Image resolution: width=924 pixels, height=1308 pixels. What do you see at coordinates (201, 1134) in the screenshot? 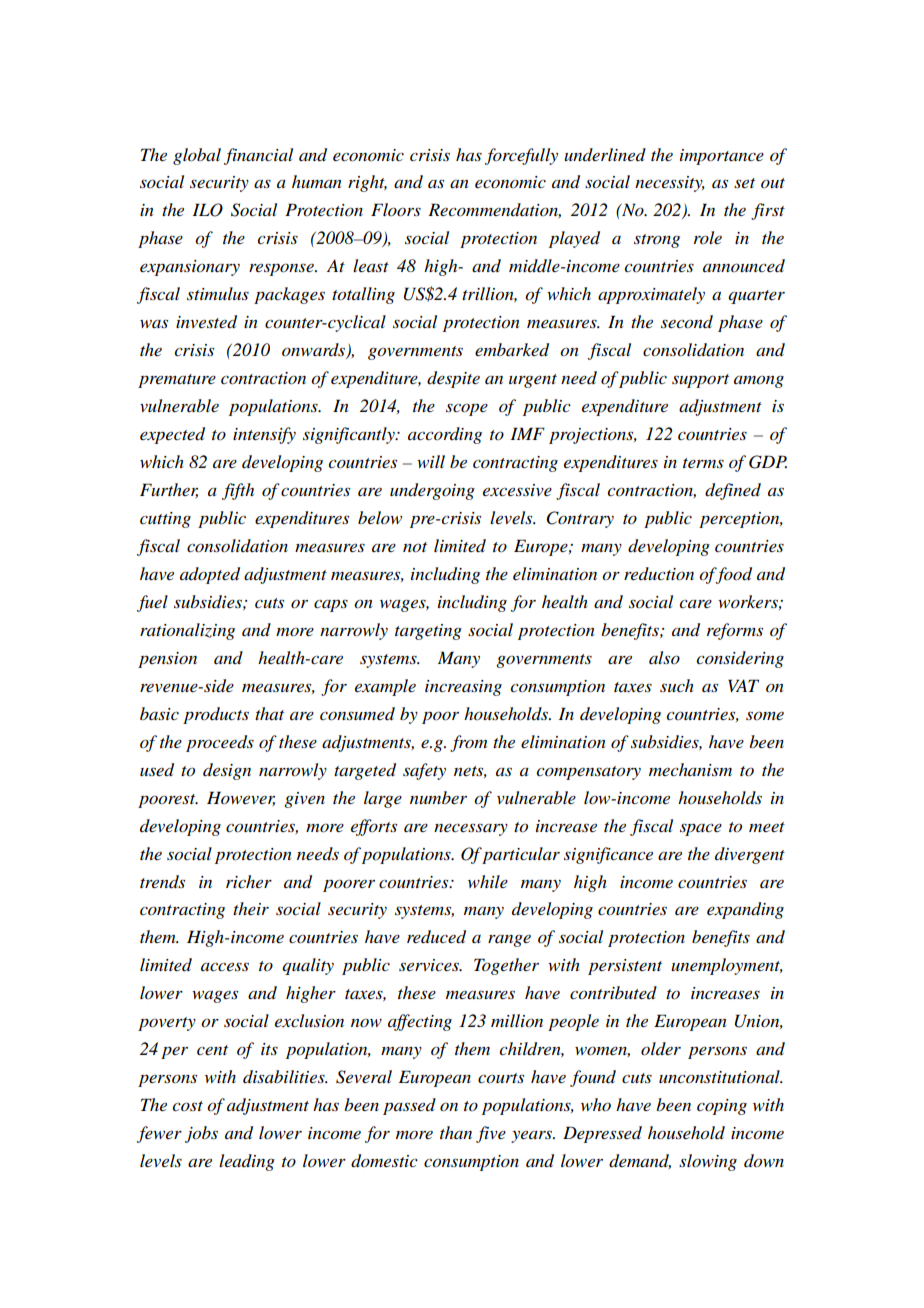
I see `jobs` at bounding box center [201, 1134].
